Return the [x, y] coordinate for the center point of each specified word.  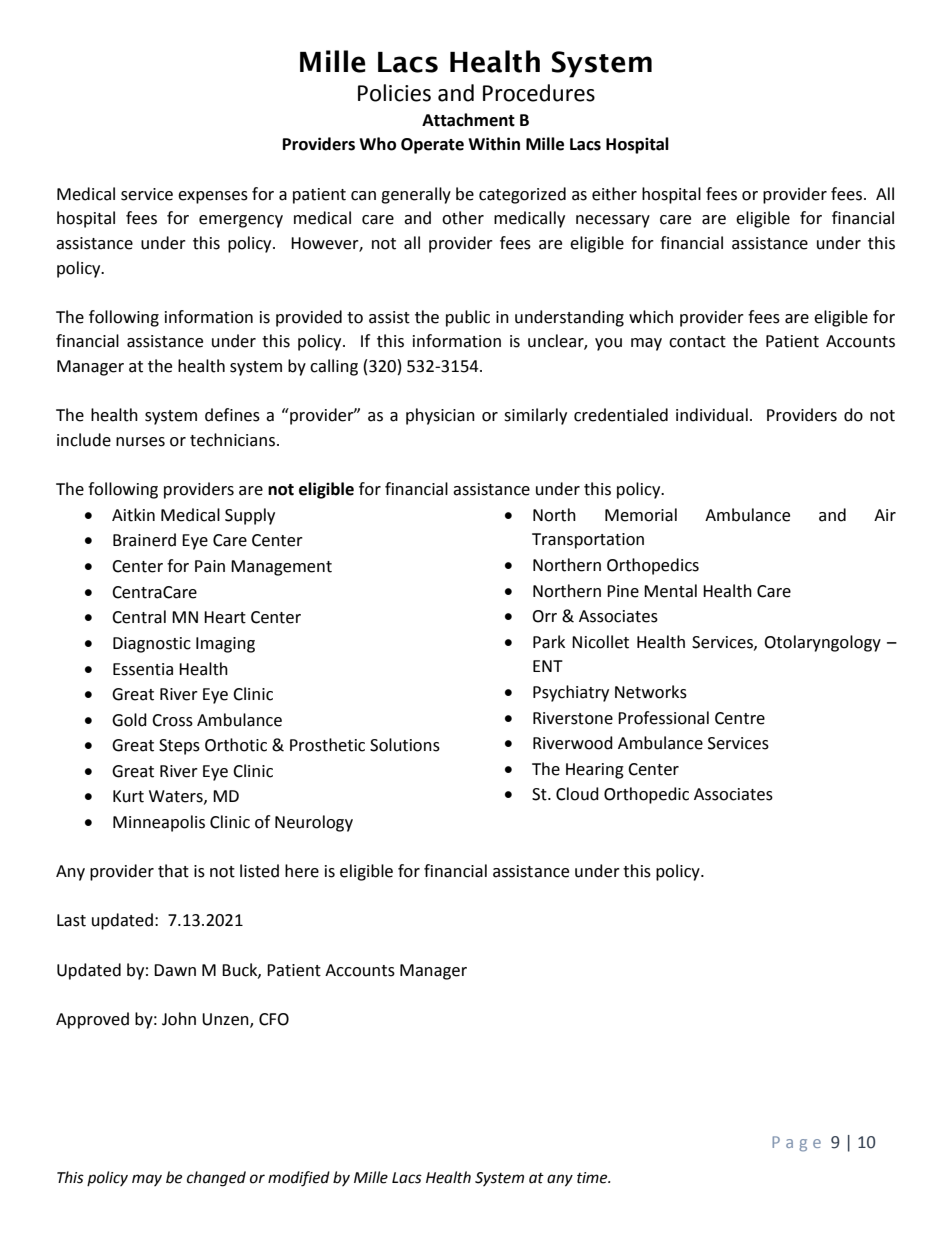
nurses [140, 442]
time [593, 1178]
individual [712, 415]
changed [216, 1179]
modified [299, 1179]
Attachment [468, 120]
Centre [740, 718]
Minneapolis [159, 823]
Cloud [577, 794]
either [614, 194]
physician [440, 416]
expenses [213, 197]
